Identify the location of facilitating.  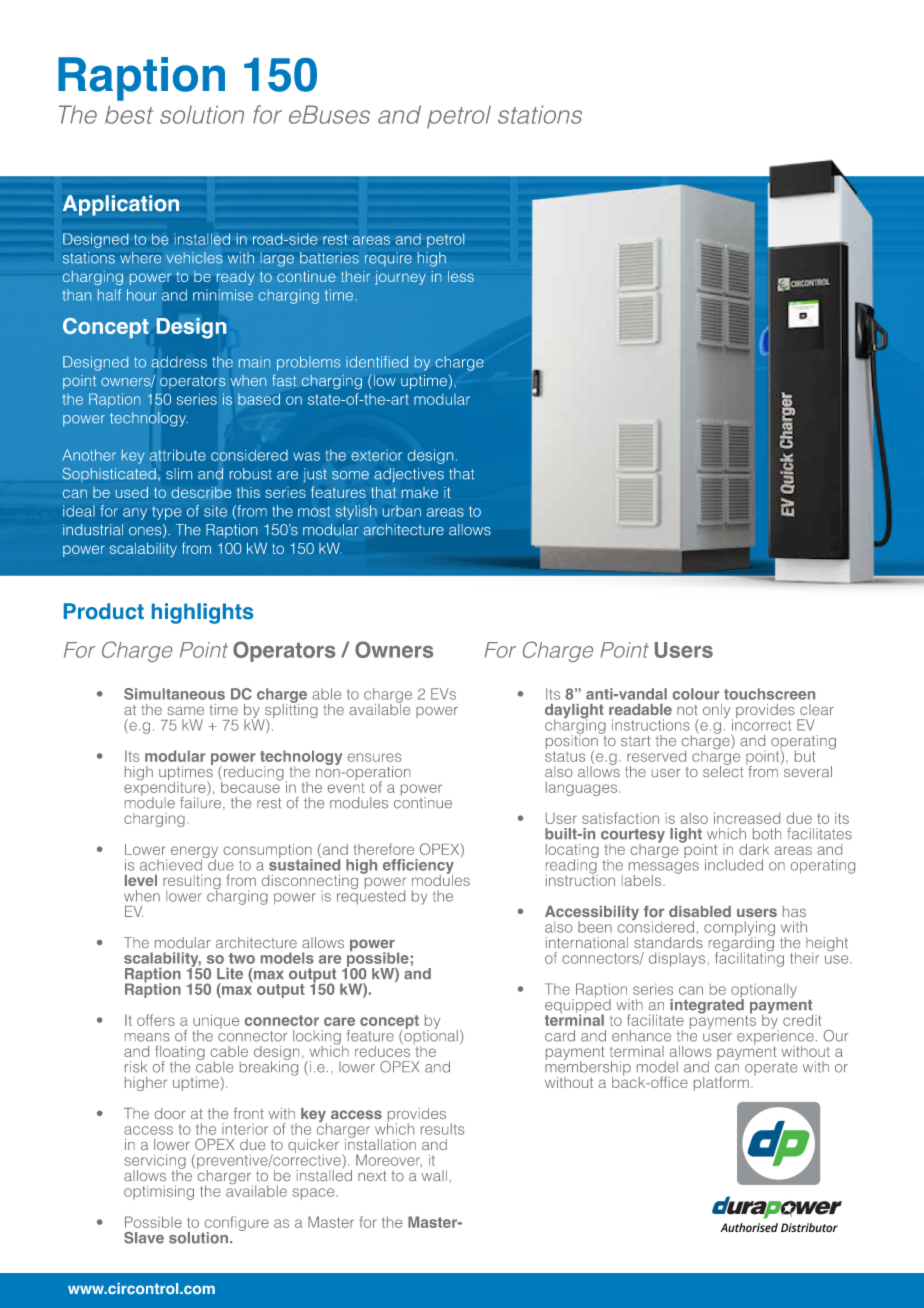
(749, 958).
